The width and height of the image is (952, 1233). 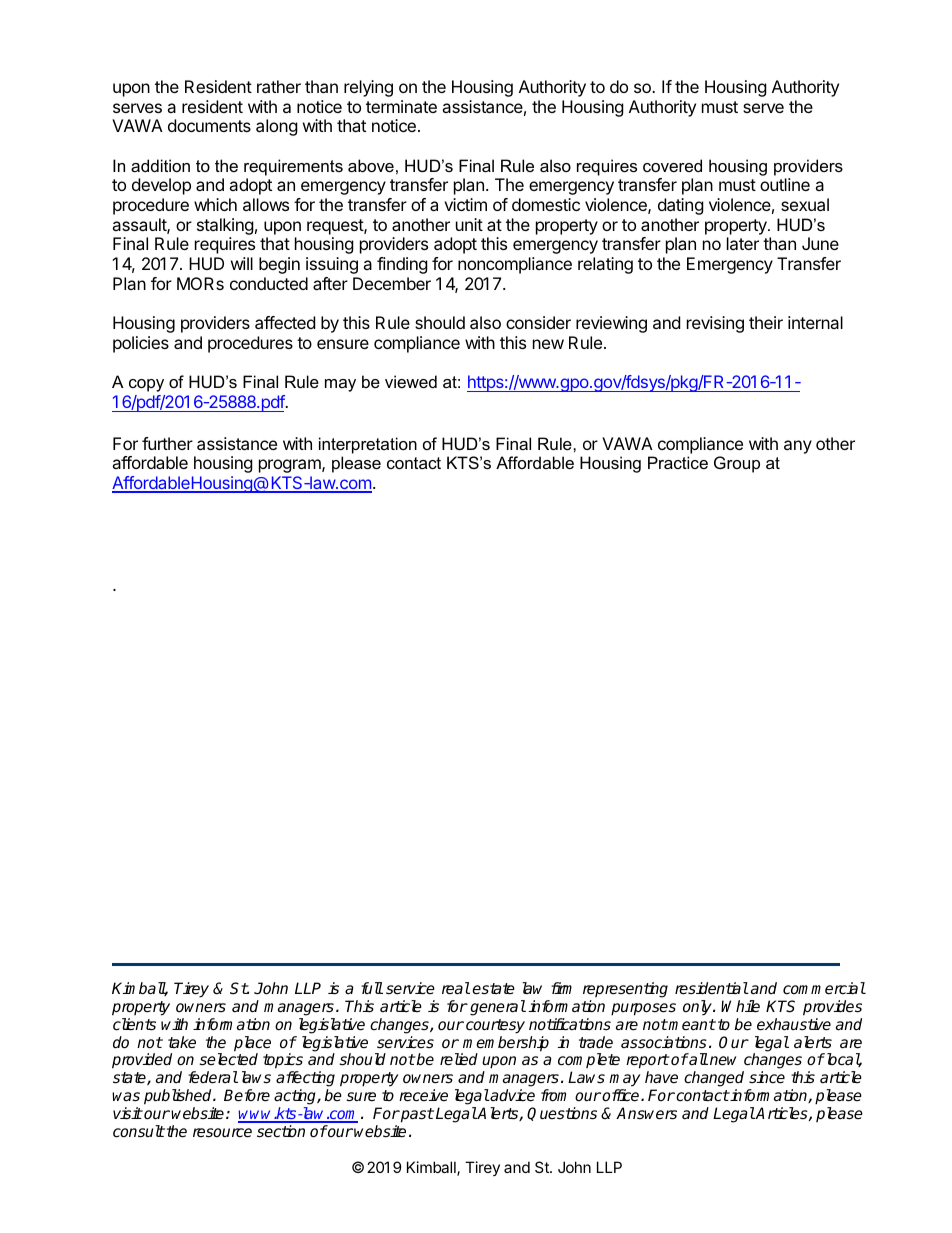 What do you see at coordinates (209, 125) in the image?
I see `documents` at bounding box center [209, 125].
